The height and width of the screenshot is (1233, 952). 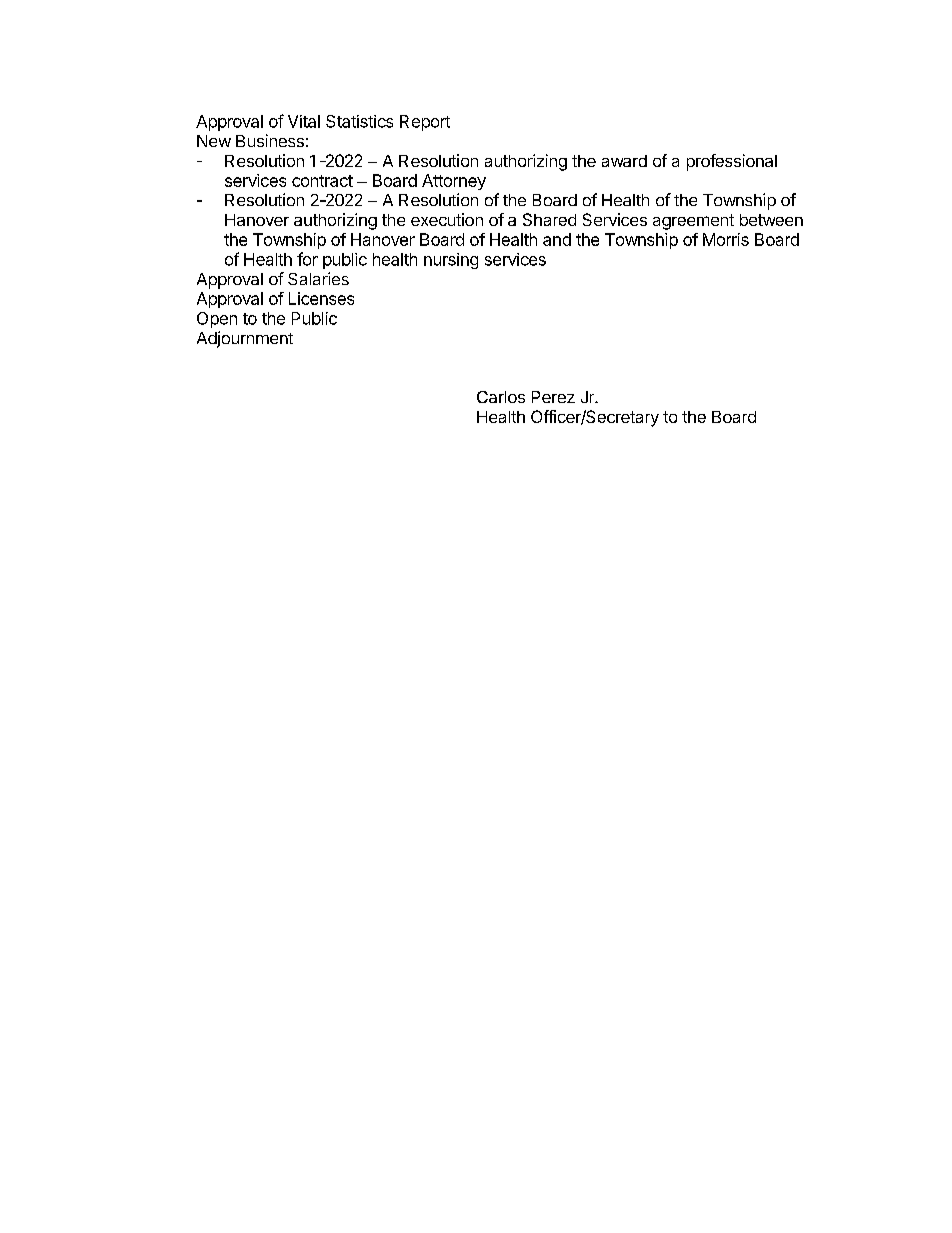 What do you see at coordinates (245, 339) in the screenshot?
I see `Adjournment` at bounding box center [245, 339].
